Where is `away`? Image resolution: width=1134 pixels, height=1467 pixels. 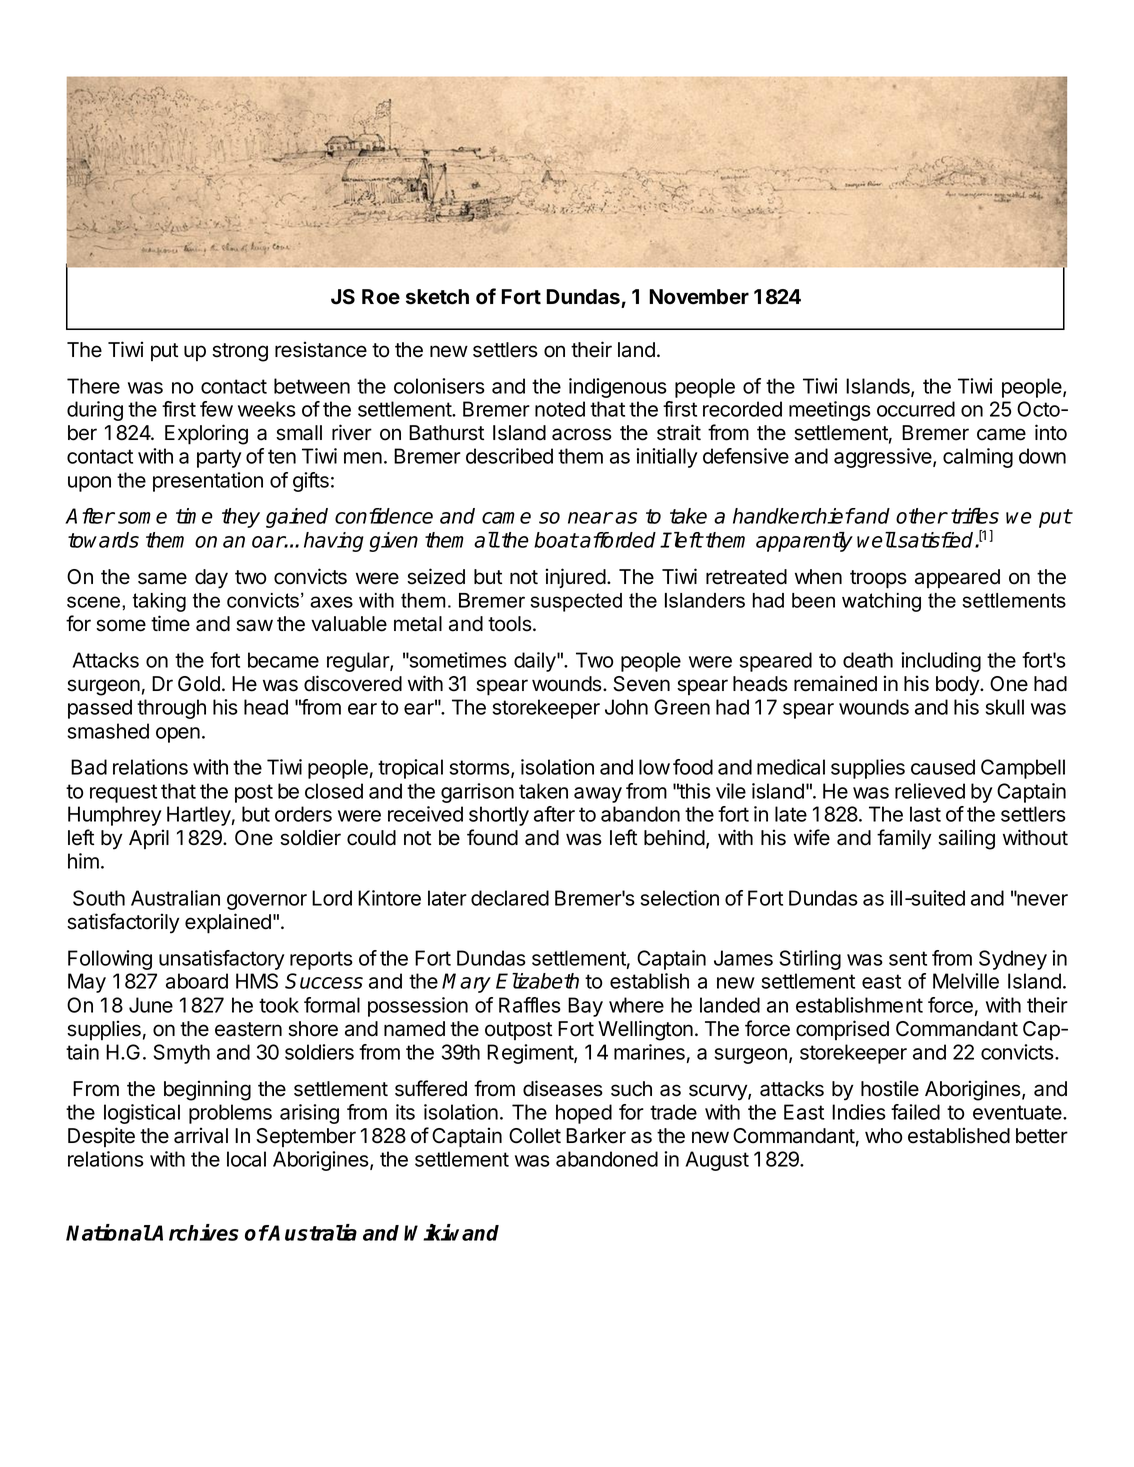 away is located at coordinates (598, 795).
